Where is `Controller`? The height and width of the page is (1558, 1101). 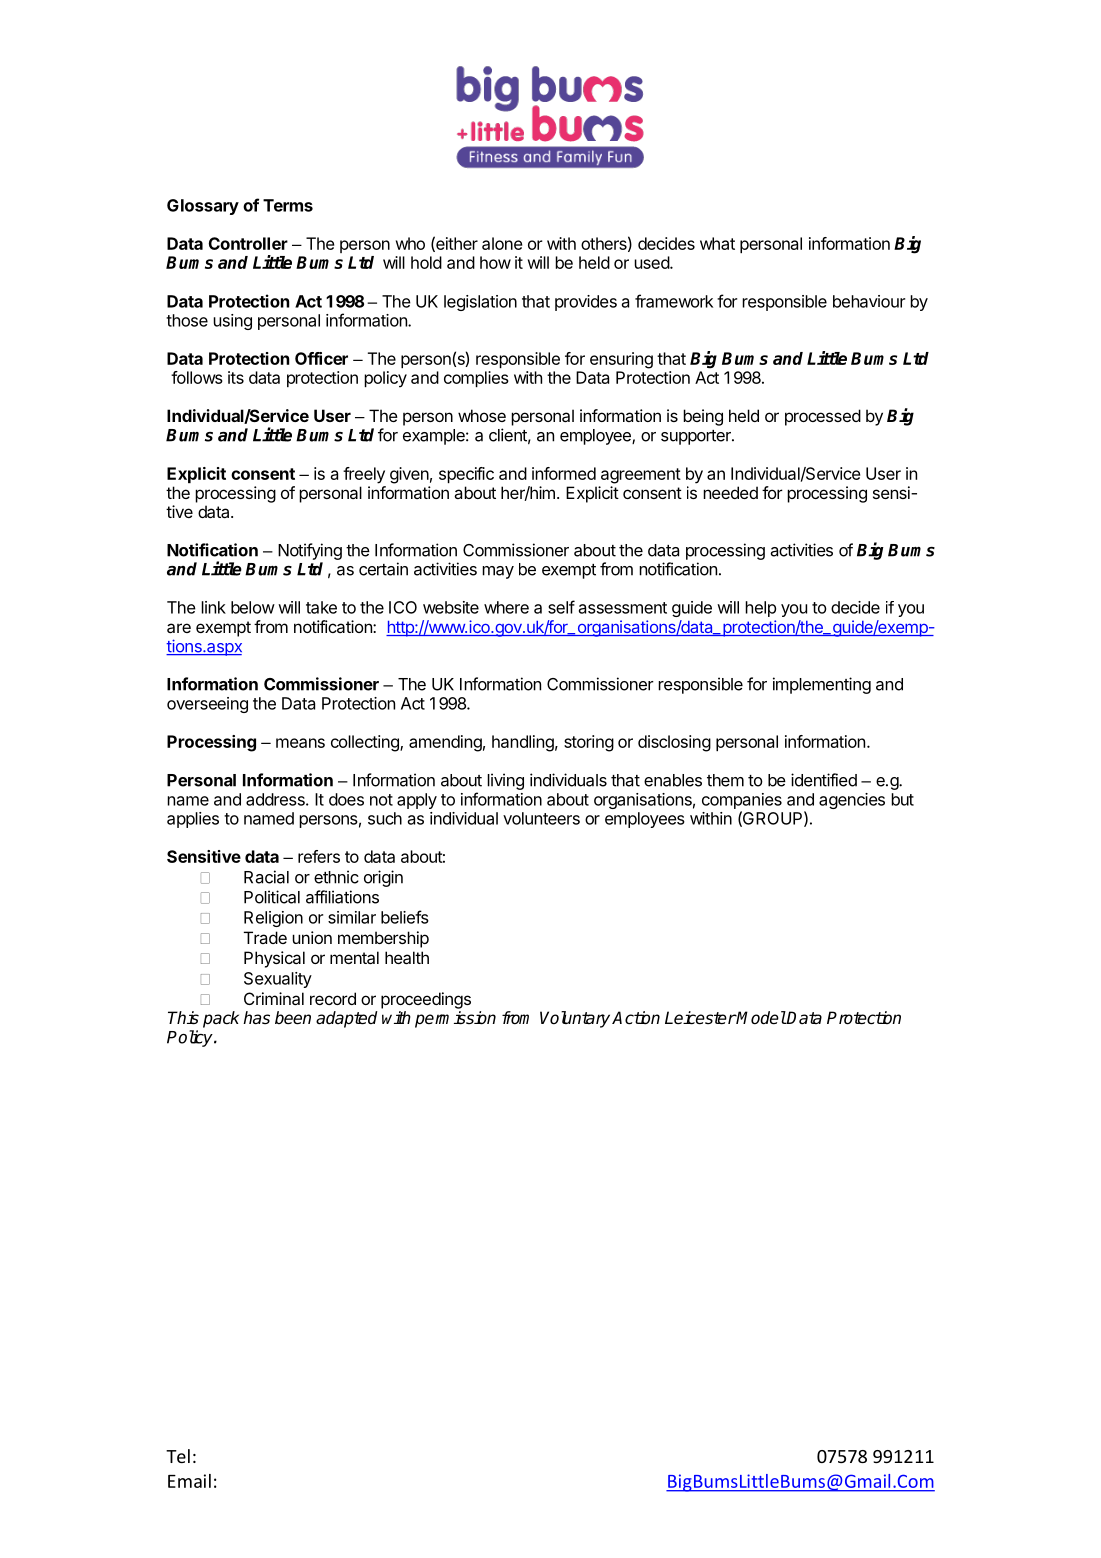
Controller is located at coordinates (248, 243).
